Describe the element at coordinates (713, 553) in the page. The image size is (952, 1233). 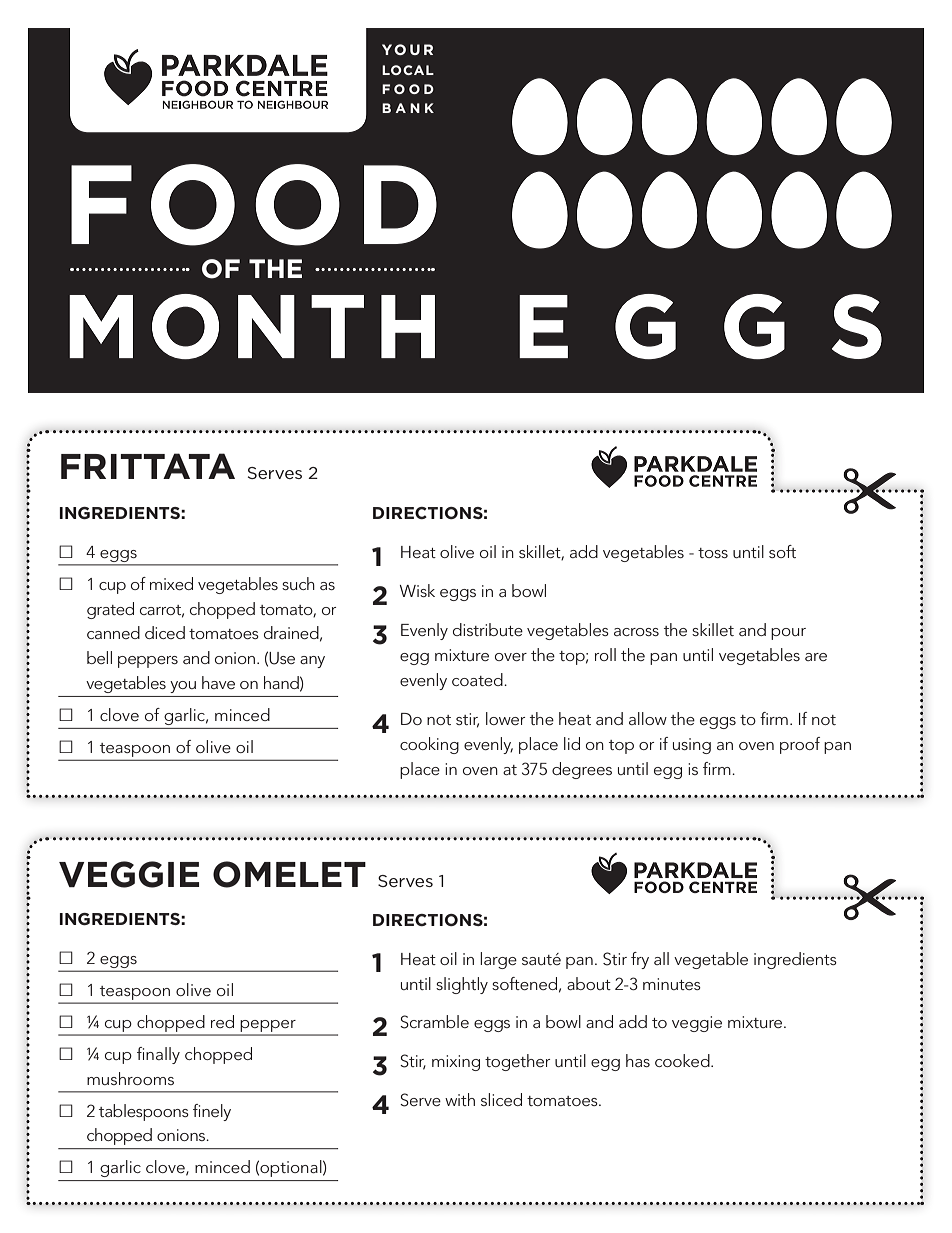
I see `toss` at that location.
